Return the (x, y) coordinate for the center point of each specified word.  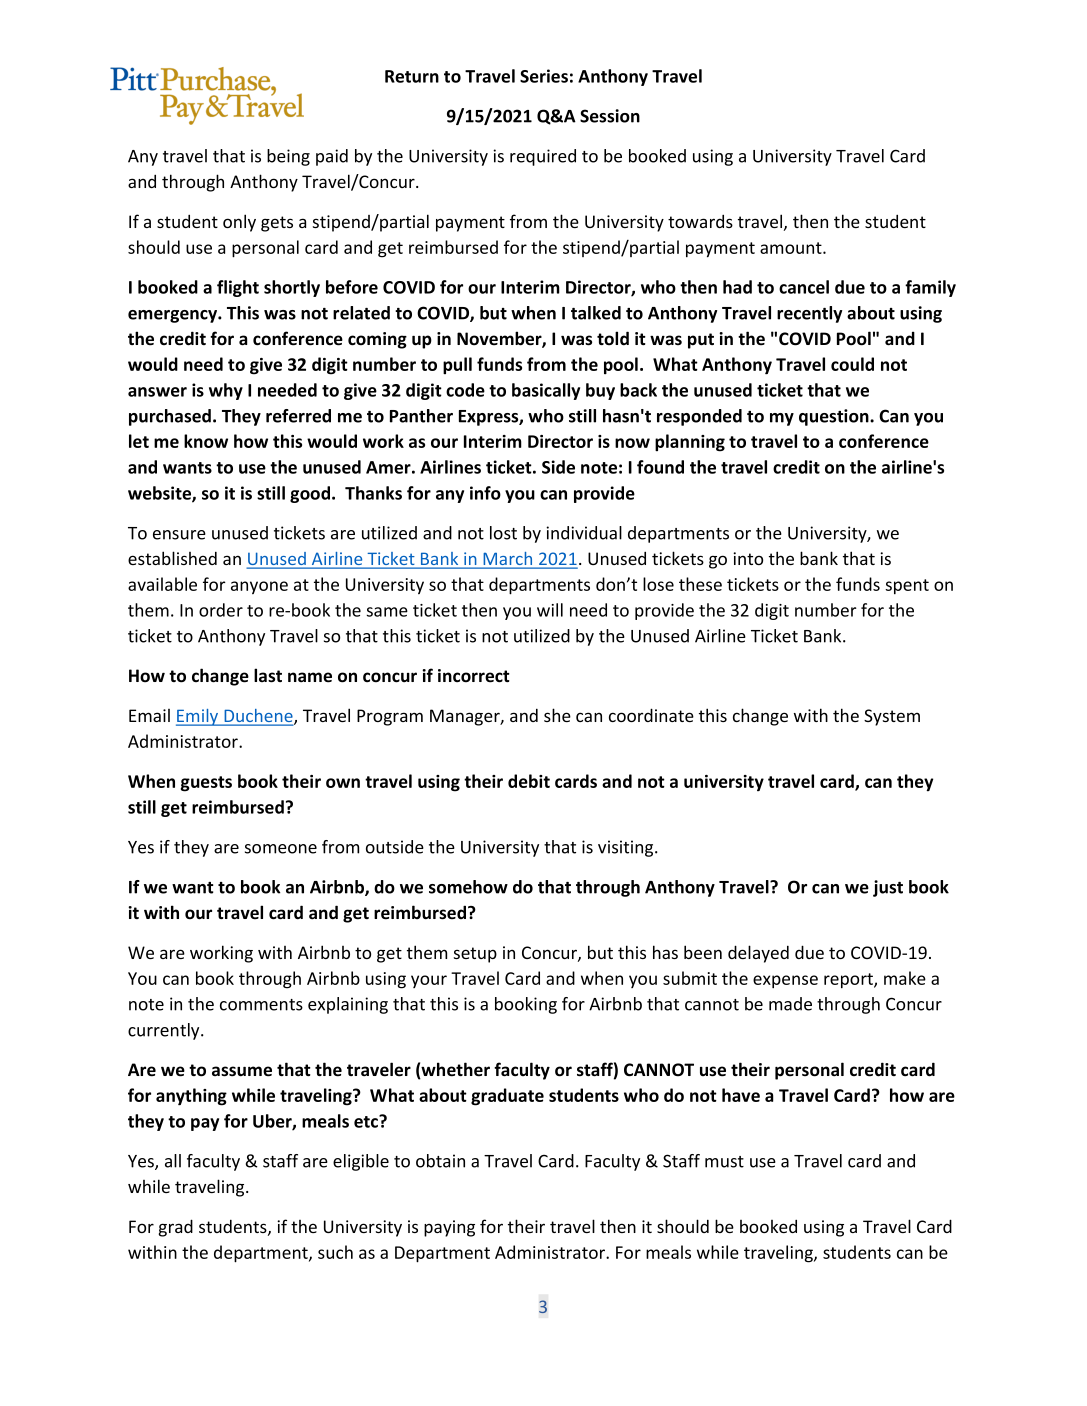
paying (449, 1228)
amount (792, 248)
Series (544, 76)
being (288, 157)
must (724, 1162)
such (335, 1252)
